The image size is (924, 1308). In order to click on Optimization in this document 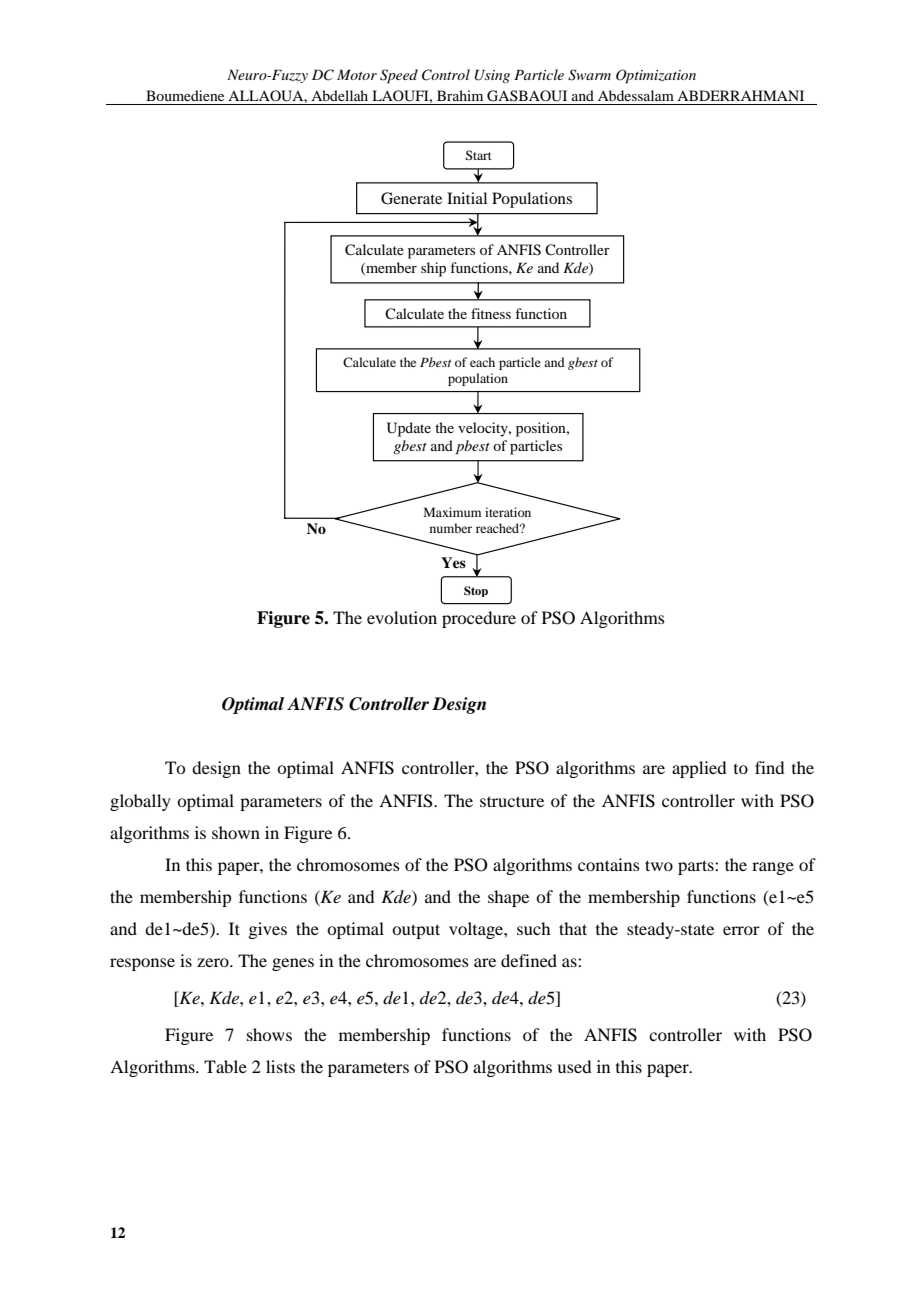, I will do `click(656, 76)`.
